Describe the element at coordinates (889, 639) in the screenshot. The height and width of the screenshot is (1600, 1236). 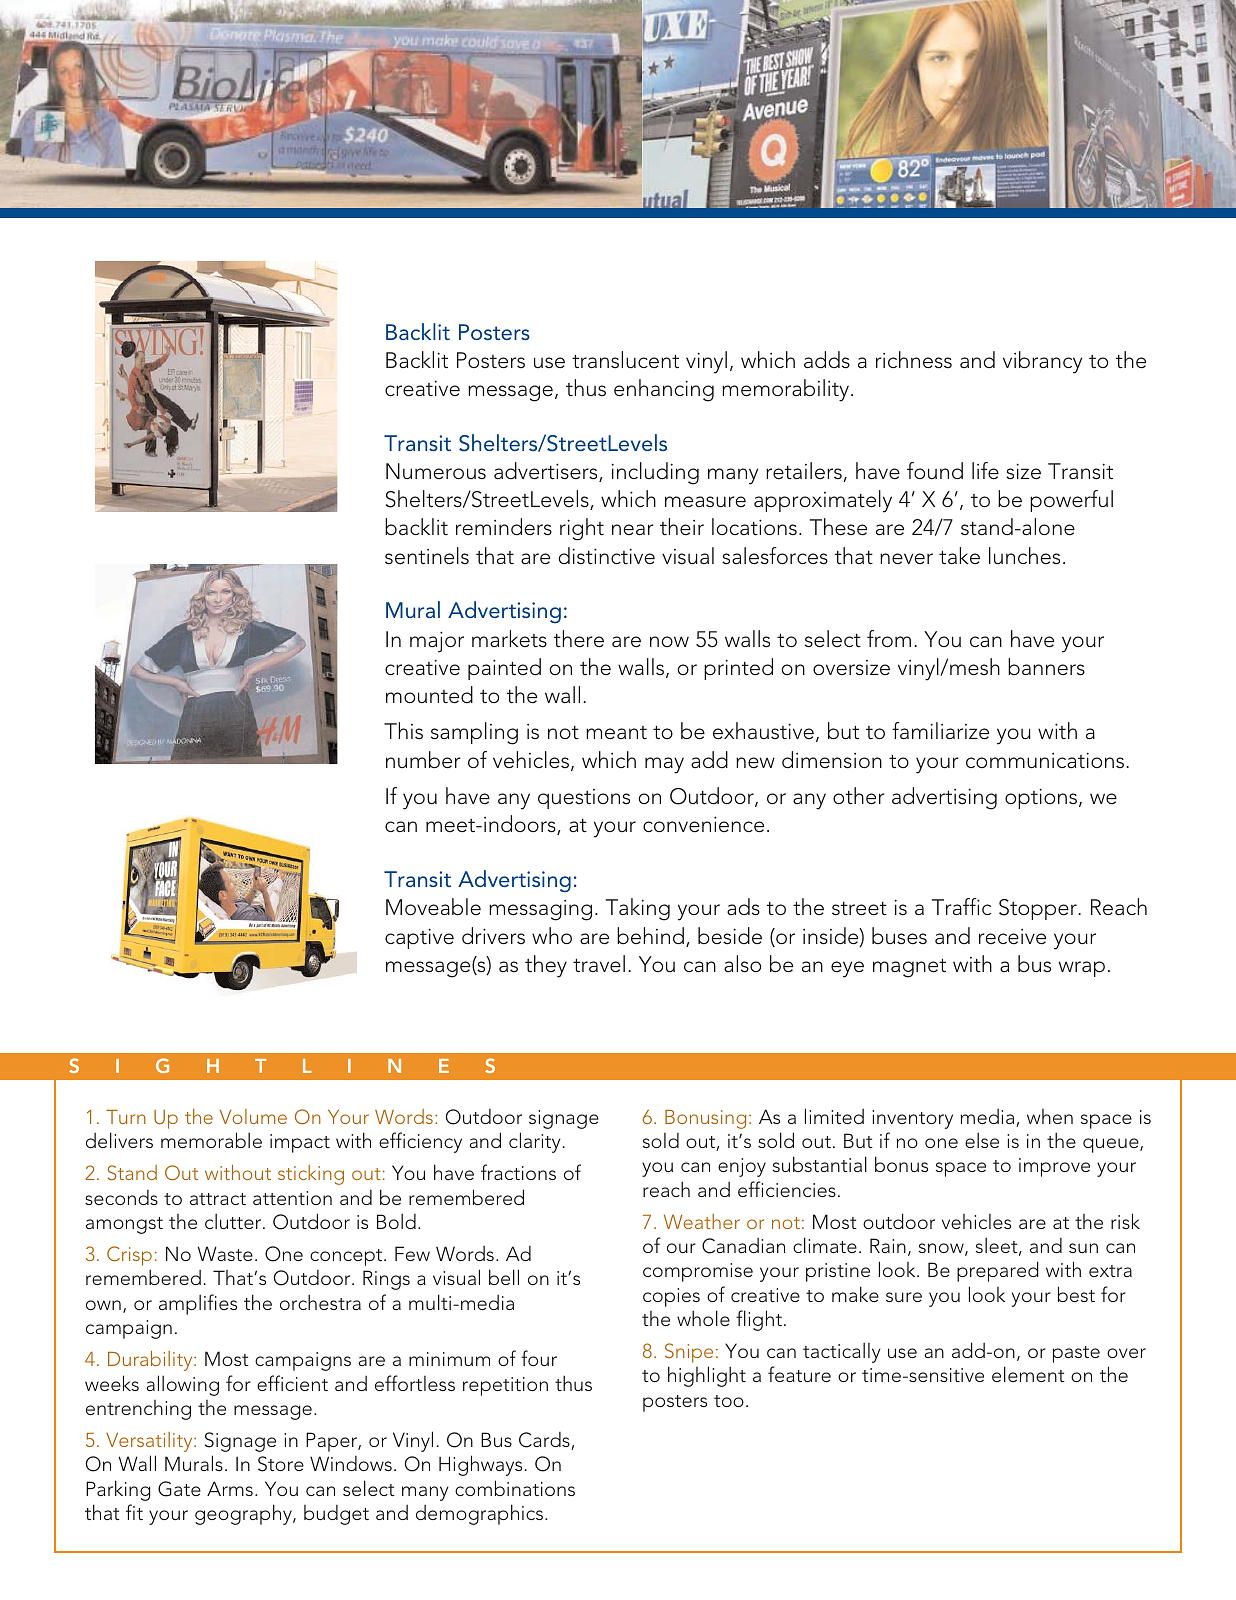
I see `from` at that location.
